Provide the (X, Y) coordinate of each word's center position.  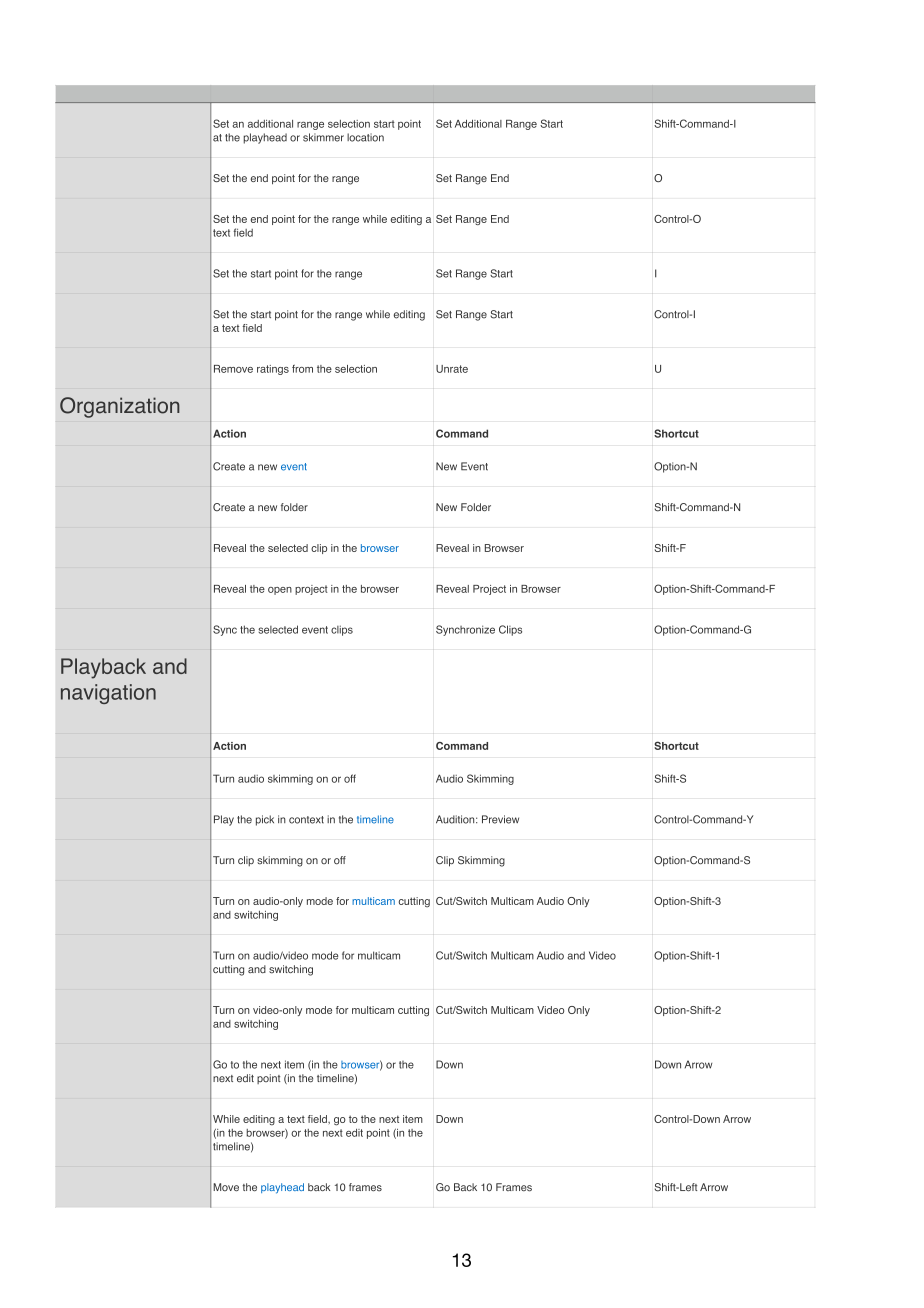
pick (265, 820)
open (280, 591)
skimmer (323, 137)
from (302, 369)
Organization (120, 407)
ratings (273, 370)
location (365, 137)
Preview (500, 819)
